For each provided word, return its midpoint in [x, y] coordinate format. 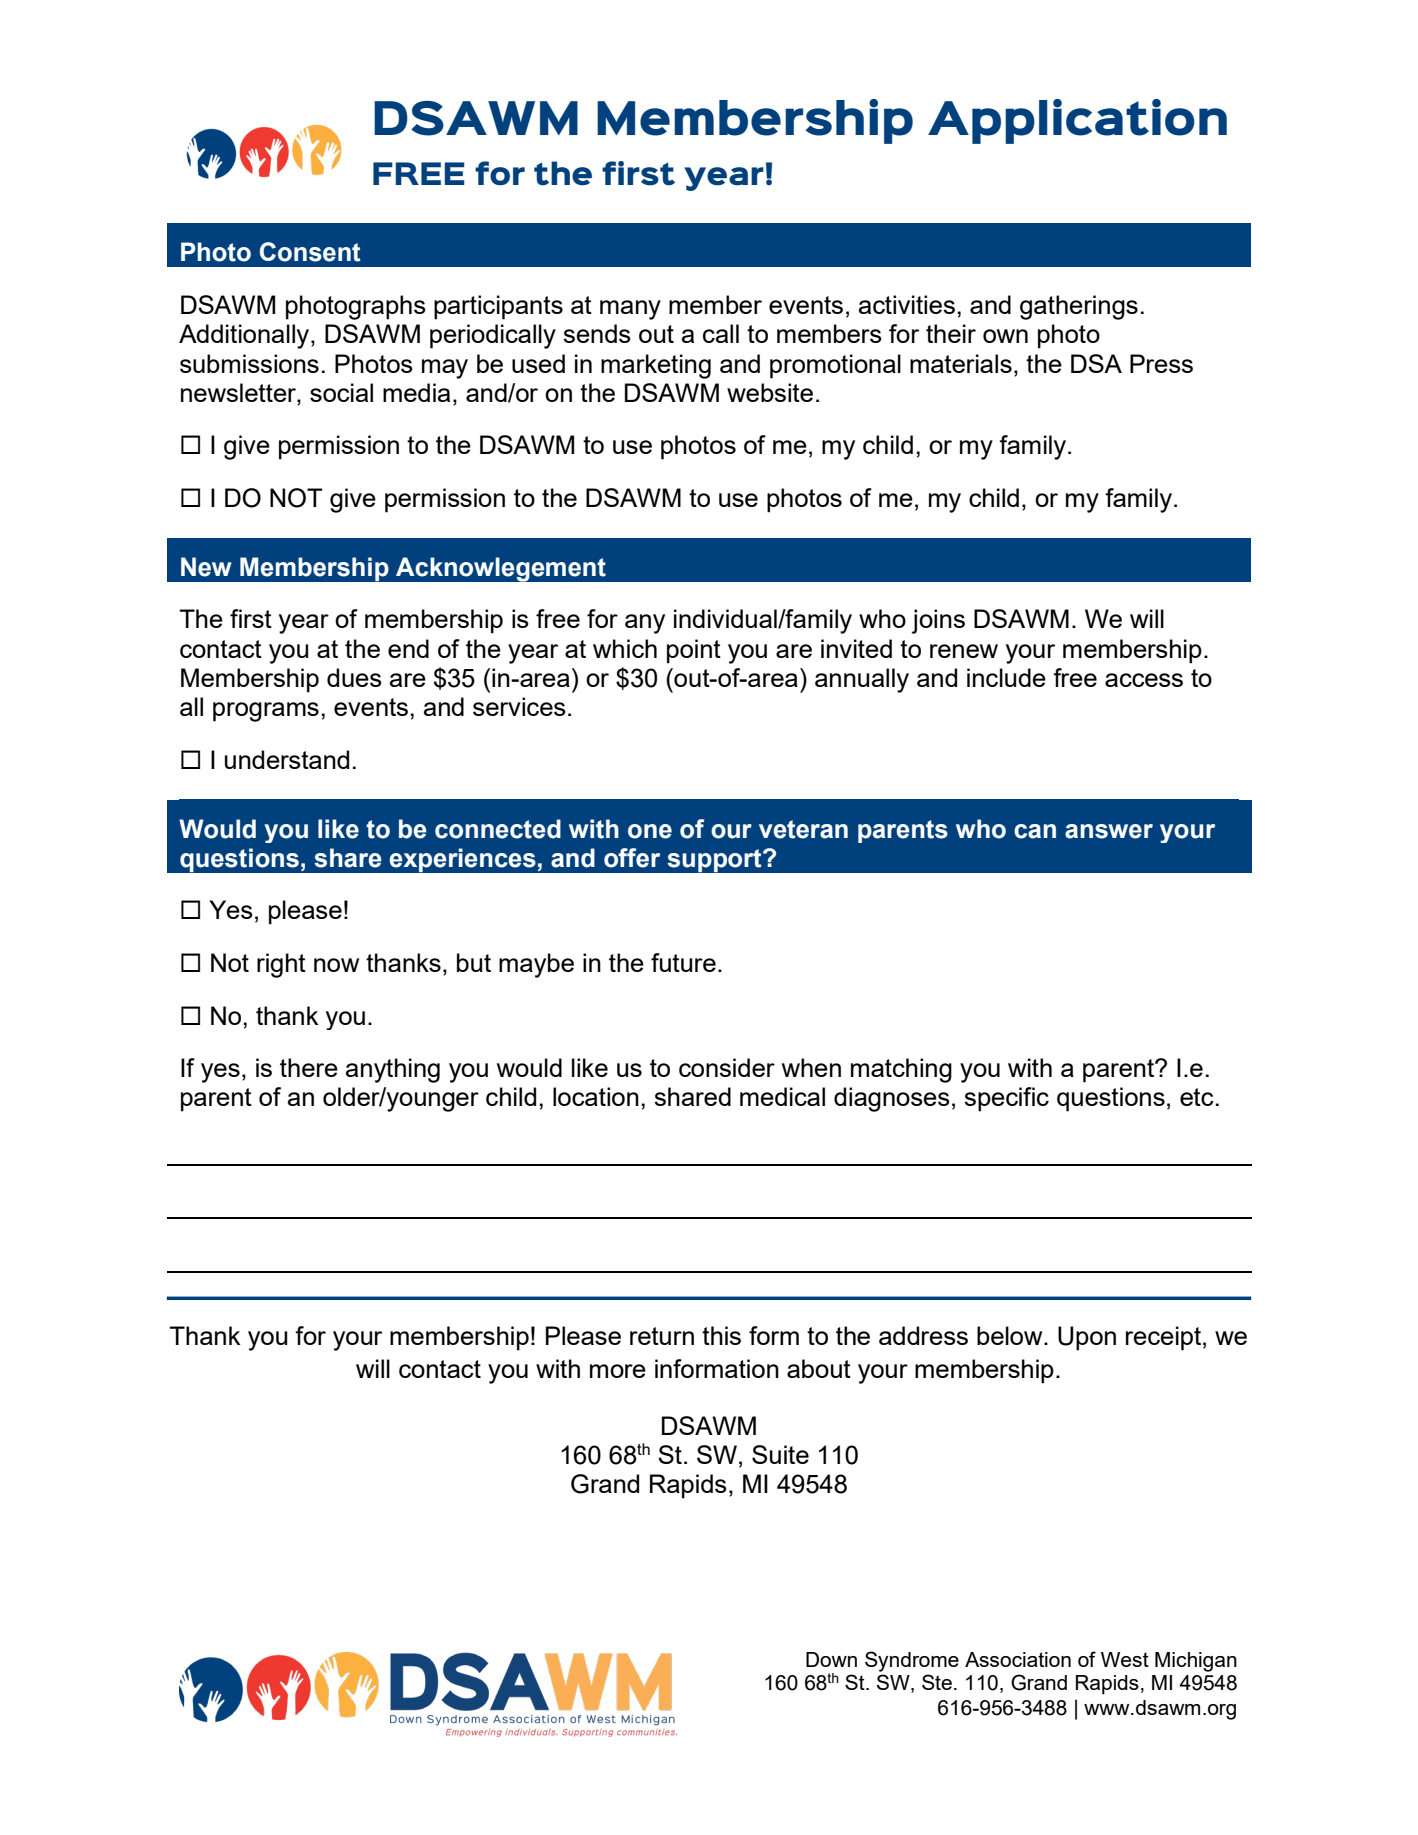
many [630, 310]
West [1125, 1659]
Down [831, 1659]
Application [1077, 121]
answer [1109, 831]
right [281, 965]
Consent [310, 252]
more [618, 1371]
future [683, 962]
